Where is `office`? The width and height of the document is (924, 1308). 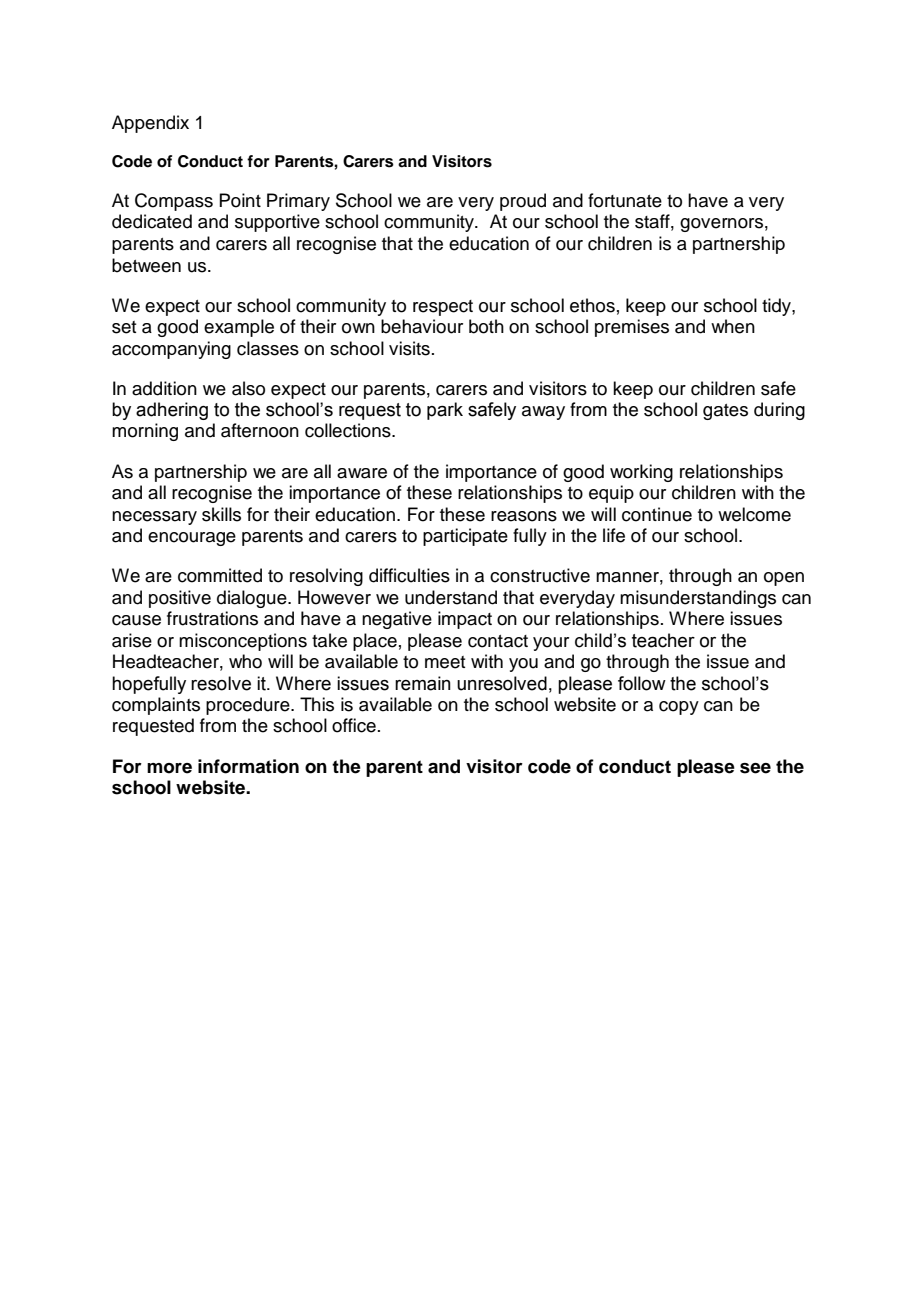
office is located at coordinates (354, 725).
